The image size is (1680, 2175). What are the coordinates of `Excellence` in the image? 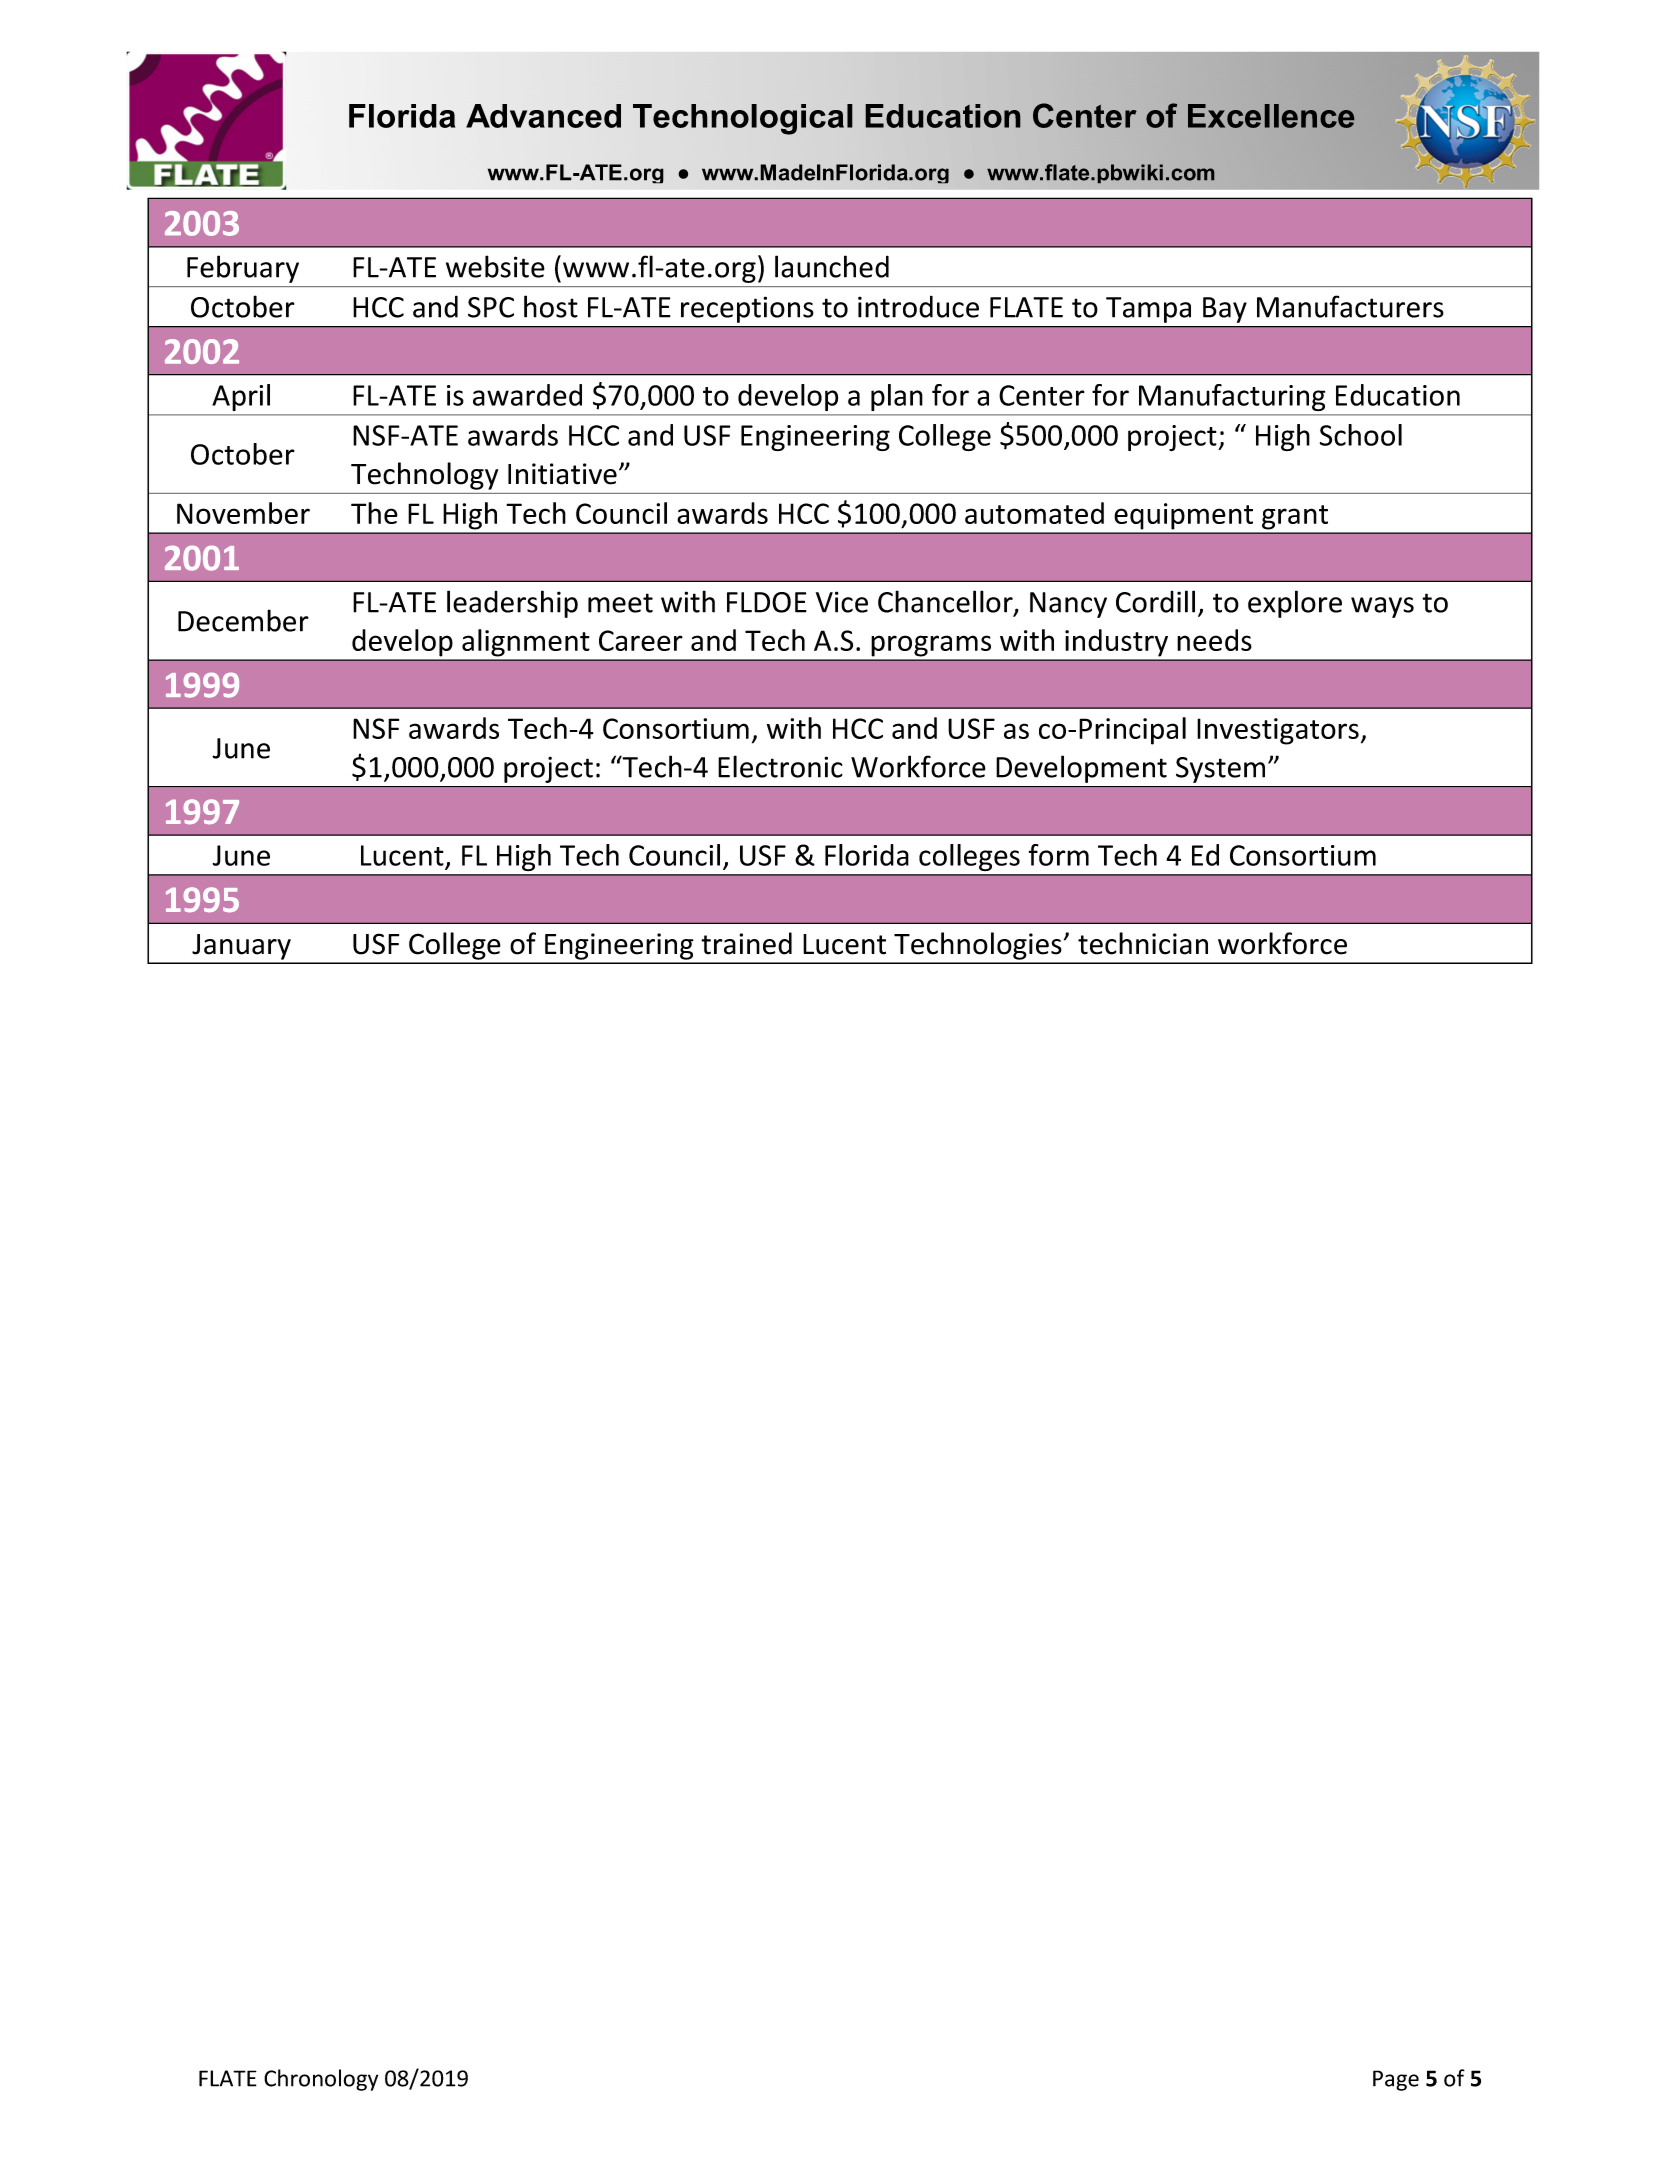 It's located at (1271, 116).
